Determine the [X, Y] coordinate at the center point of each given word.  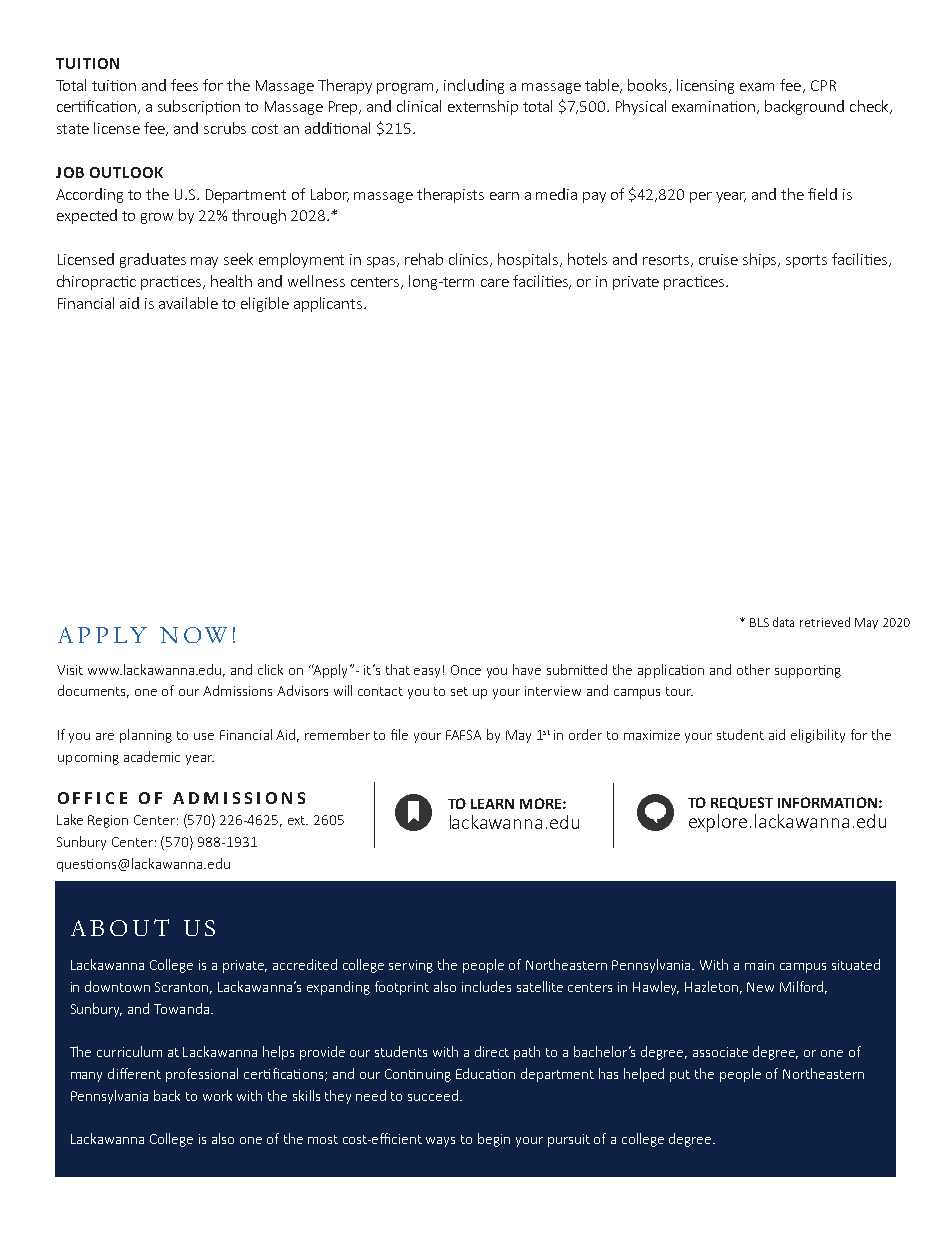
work [217, 1095]
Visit [70, 670]
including [474, 86]
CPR [823, 85]
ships [761, 260]
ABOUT [120, 927]
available [188, 303]
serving [411, 966]
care [495, 283]
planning [146, 736]
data [783, 622]
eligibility [818, 736]
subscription [199, 107]
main [759, 965]
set [459, 691]
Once [466, 670]
